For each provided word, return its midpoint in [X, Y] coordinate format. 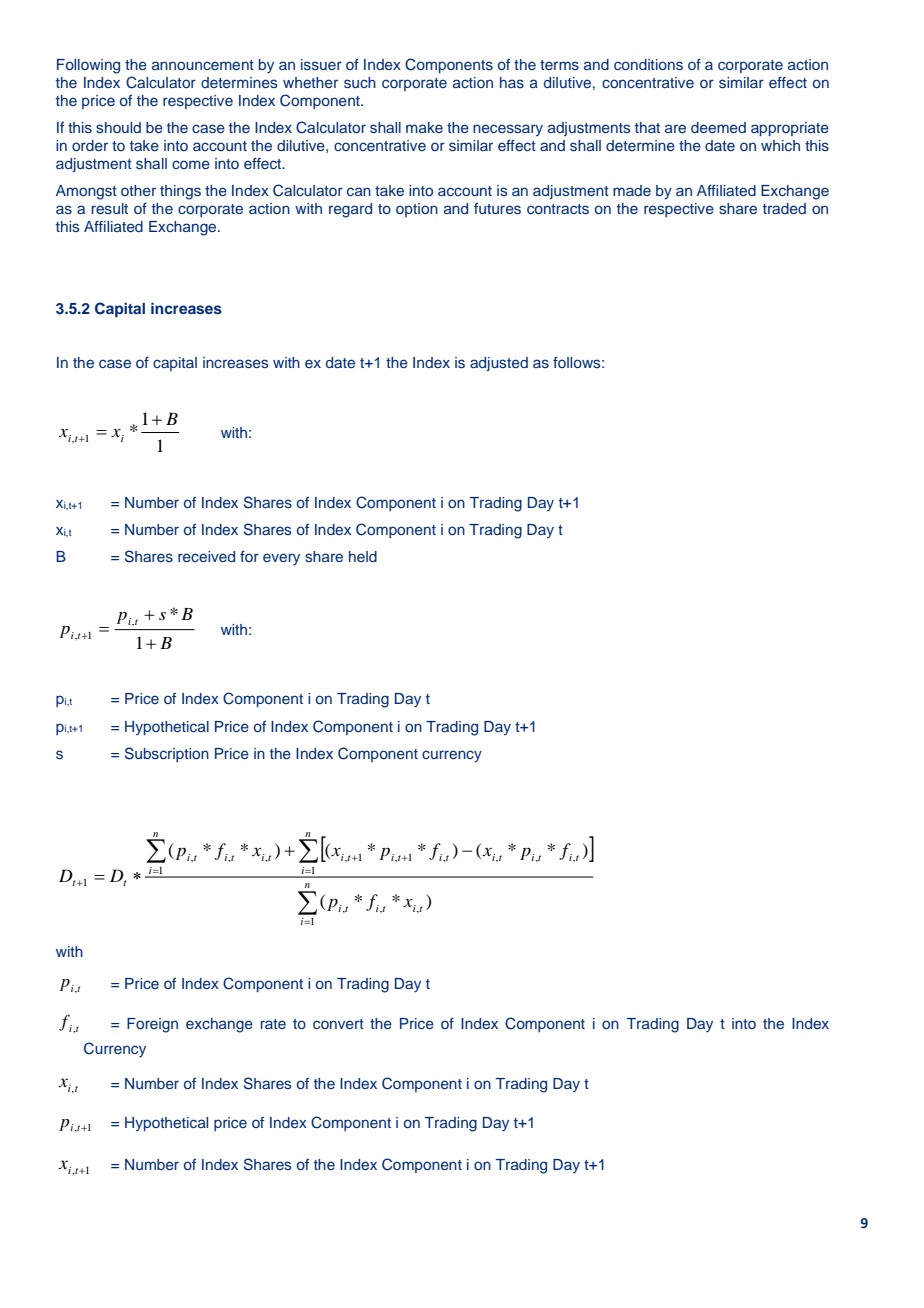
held [363, 556]
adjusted [499, 364]
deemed [718, 127]
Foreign [152, 1025]
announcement [203, 65]
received [206, 556]
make [424, 127]
